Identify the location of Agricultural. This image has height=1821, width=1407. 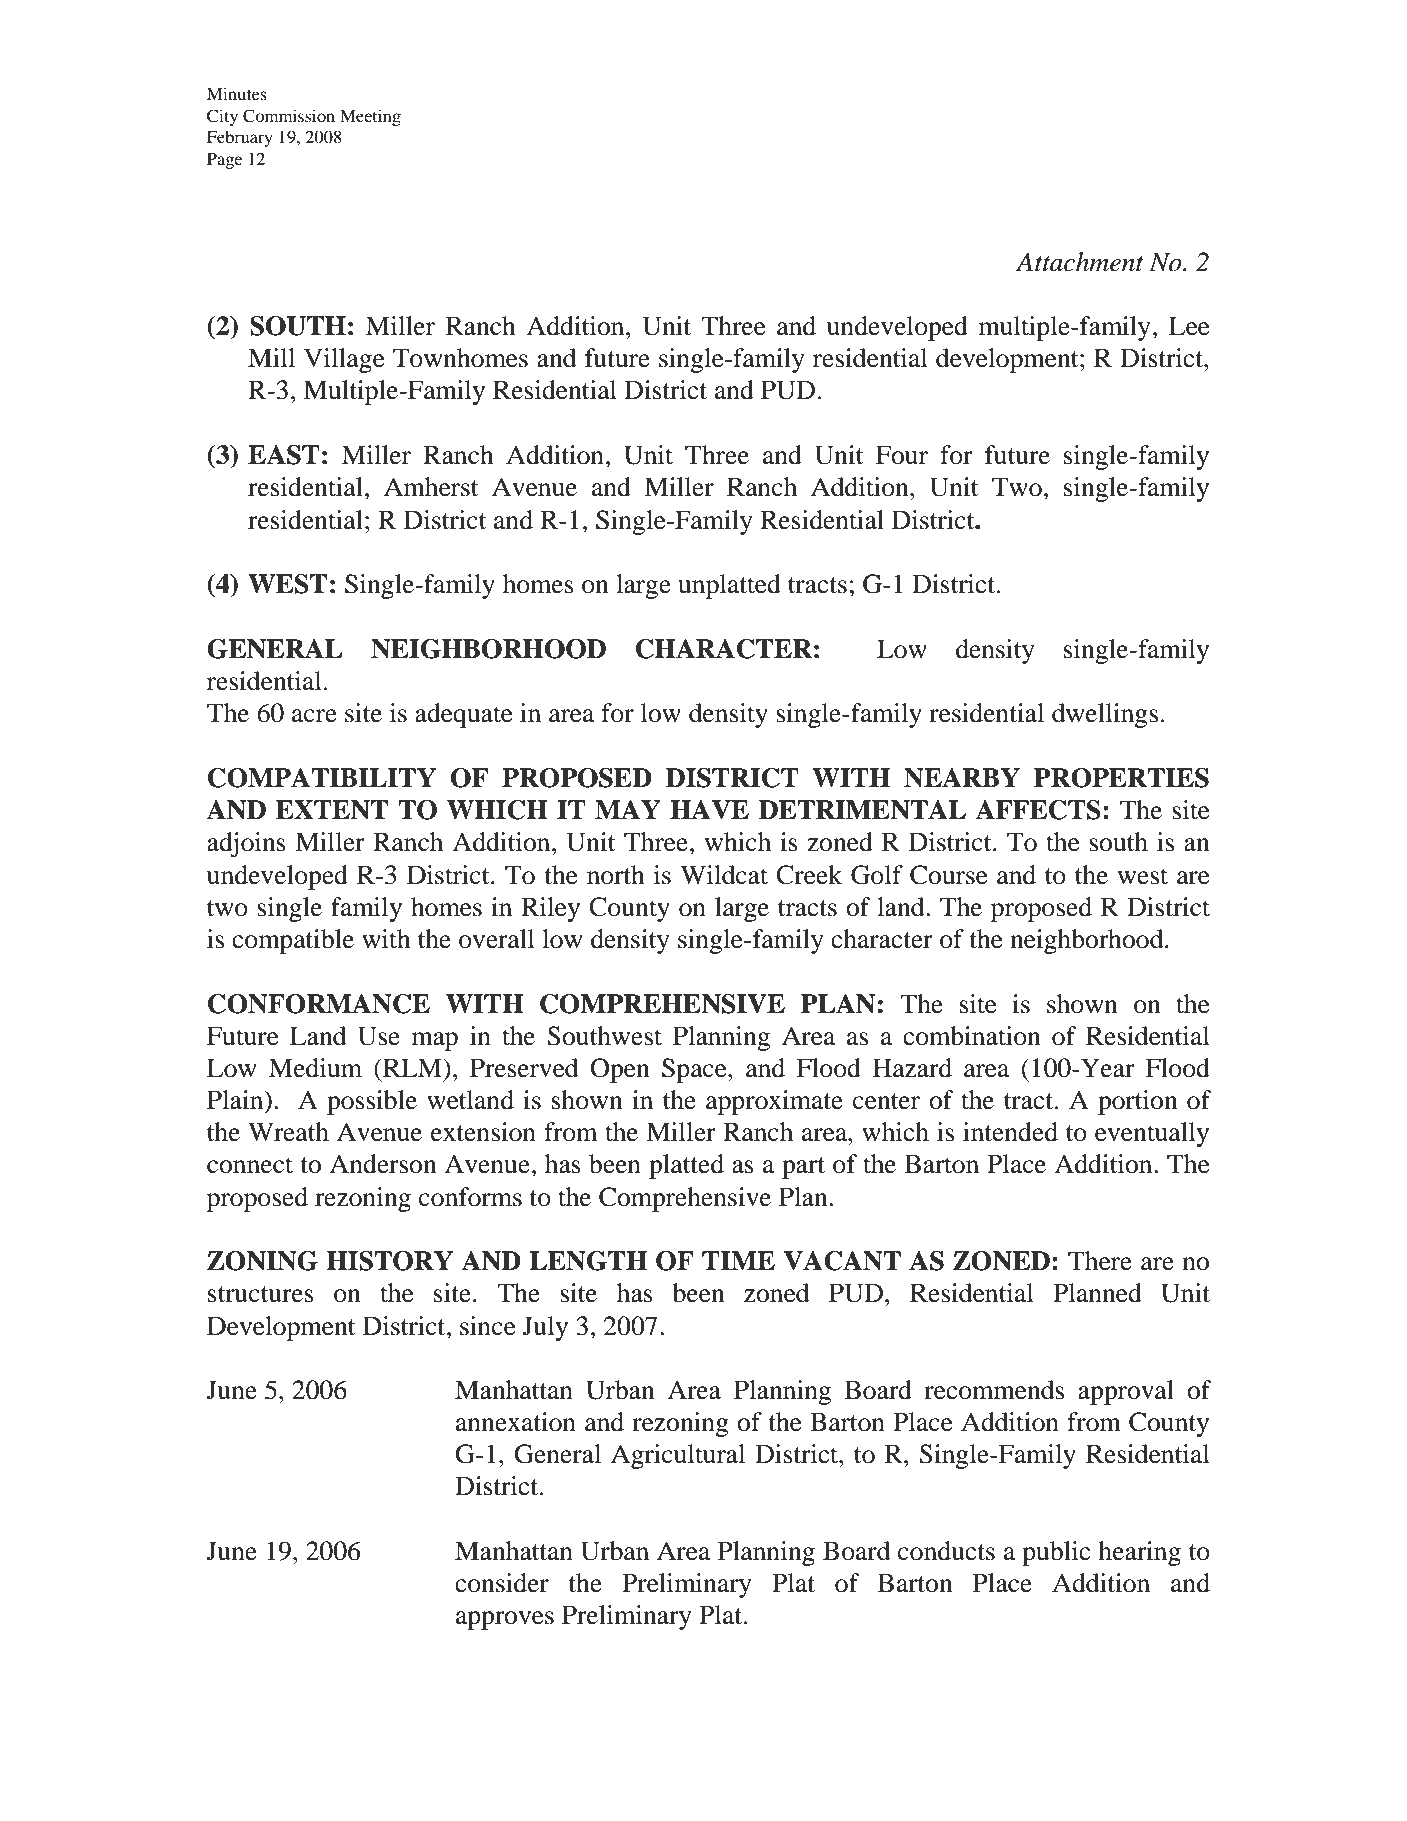
(678, 1456).
